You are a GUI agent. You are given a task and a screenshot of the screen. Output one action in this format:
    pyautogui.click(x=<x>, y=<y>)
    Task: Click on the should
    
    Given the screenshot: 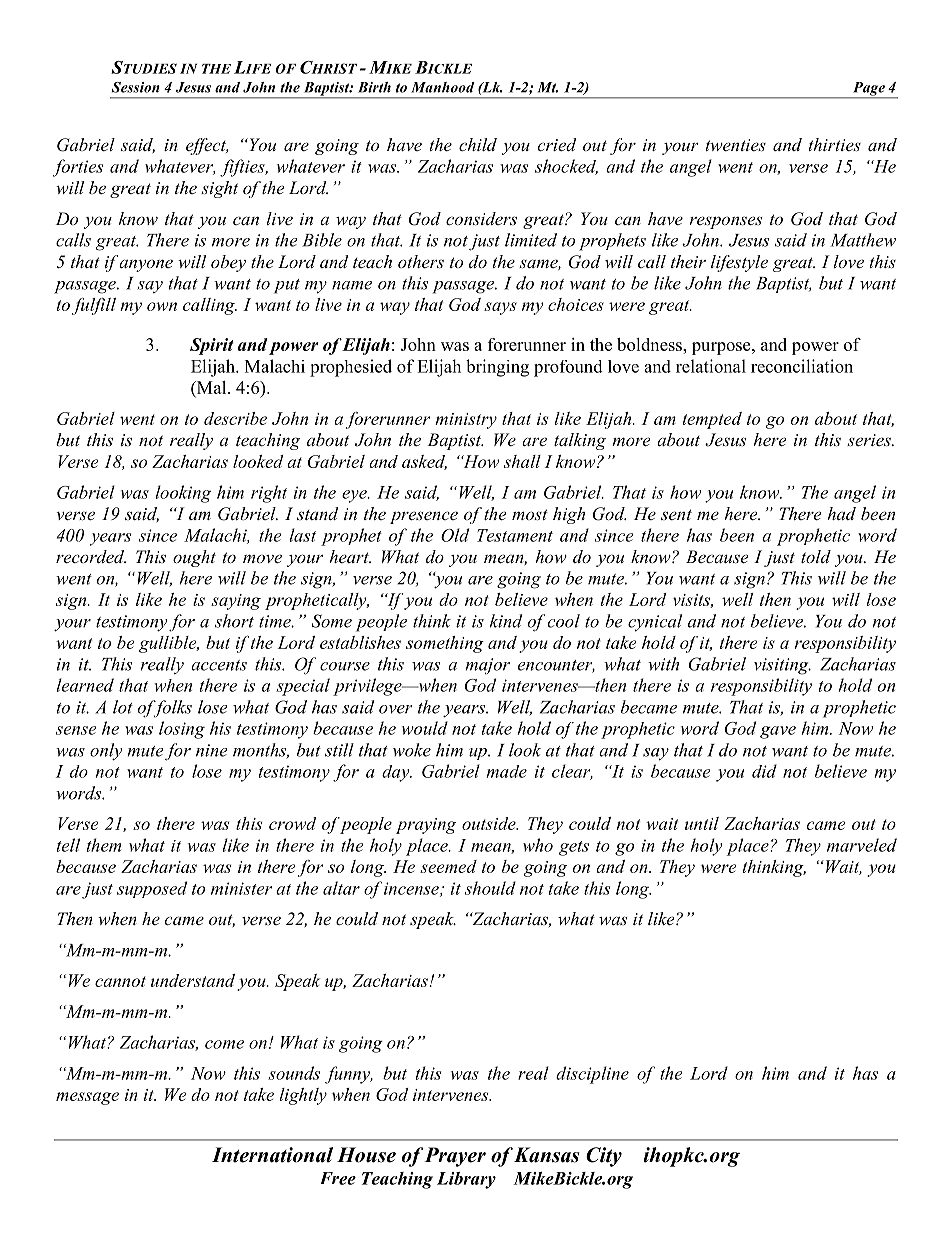 What is the action you would take?
    pyautogui.click(x=490, y=888)
